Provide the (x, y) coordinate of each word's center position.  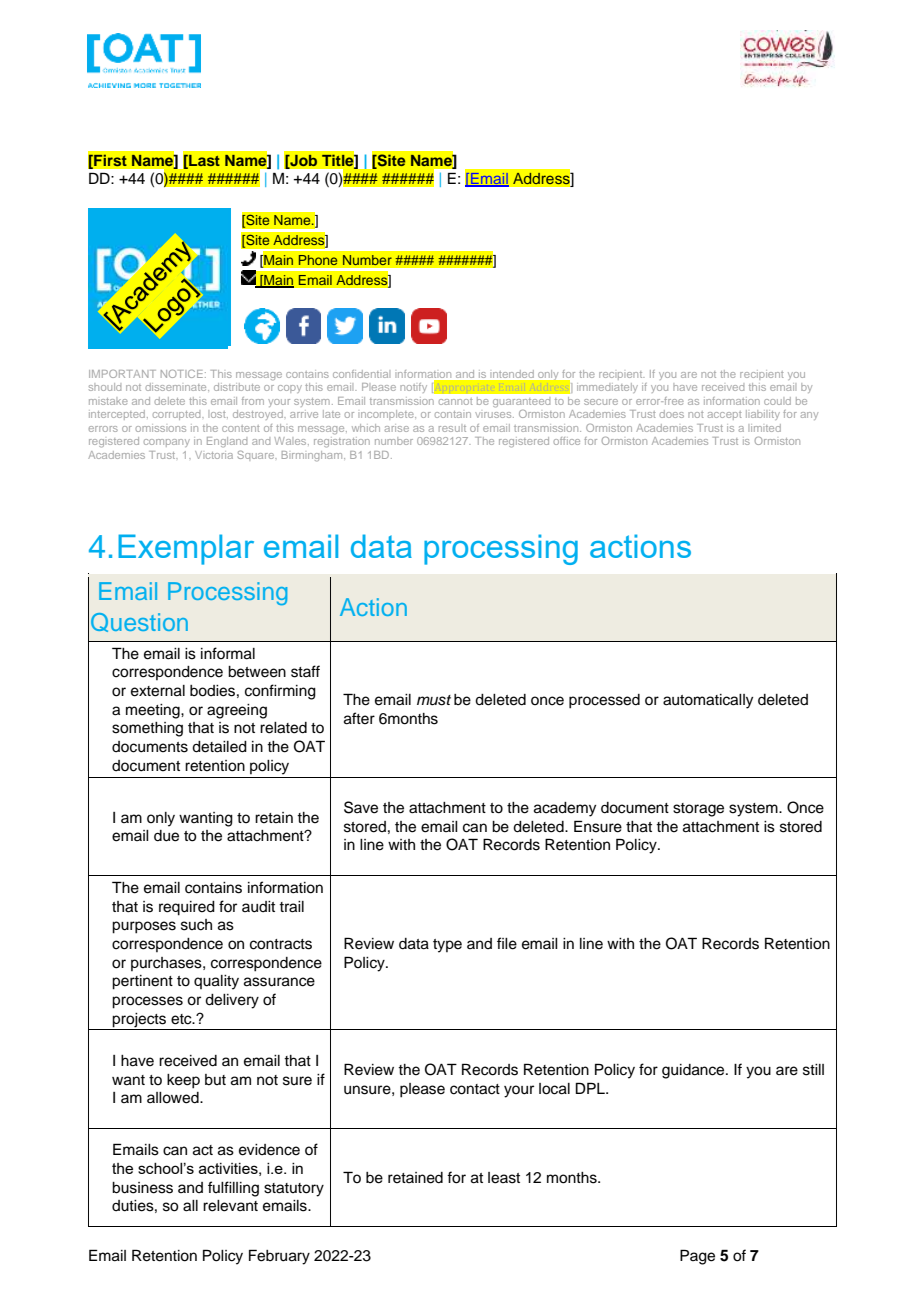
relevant (230, 1206)
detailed (219, 747)
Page (697, 1257)
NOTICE (182, 374)
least (504, 1178)
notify (413, 388)
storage (698, 810)
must (434, 700)
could (777, 401)
